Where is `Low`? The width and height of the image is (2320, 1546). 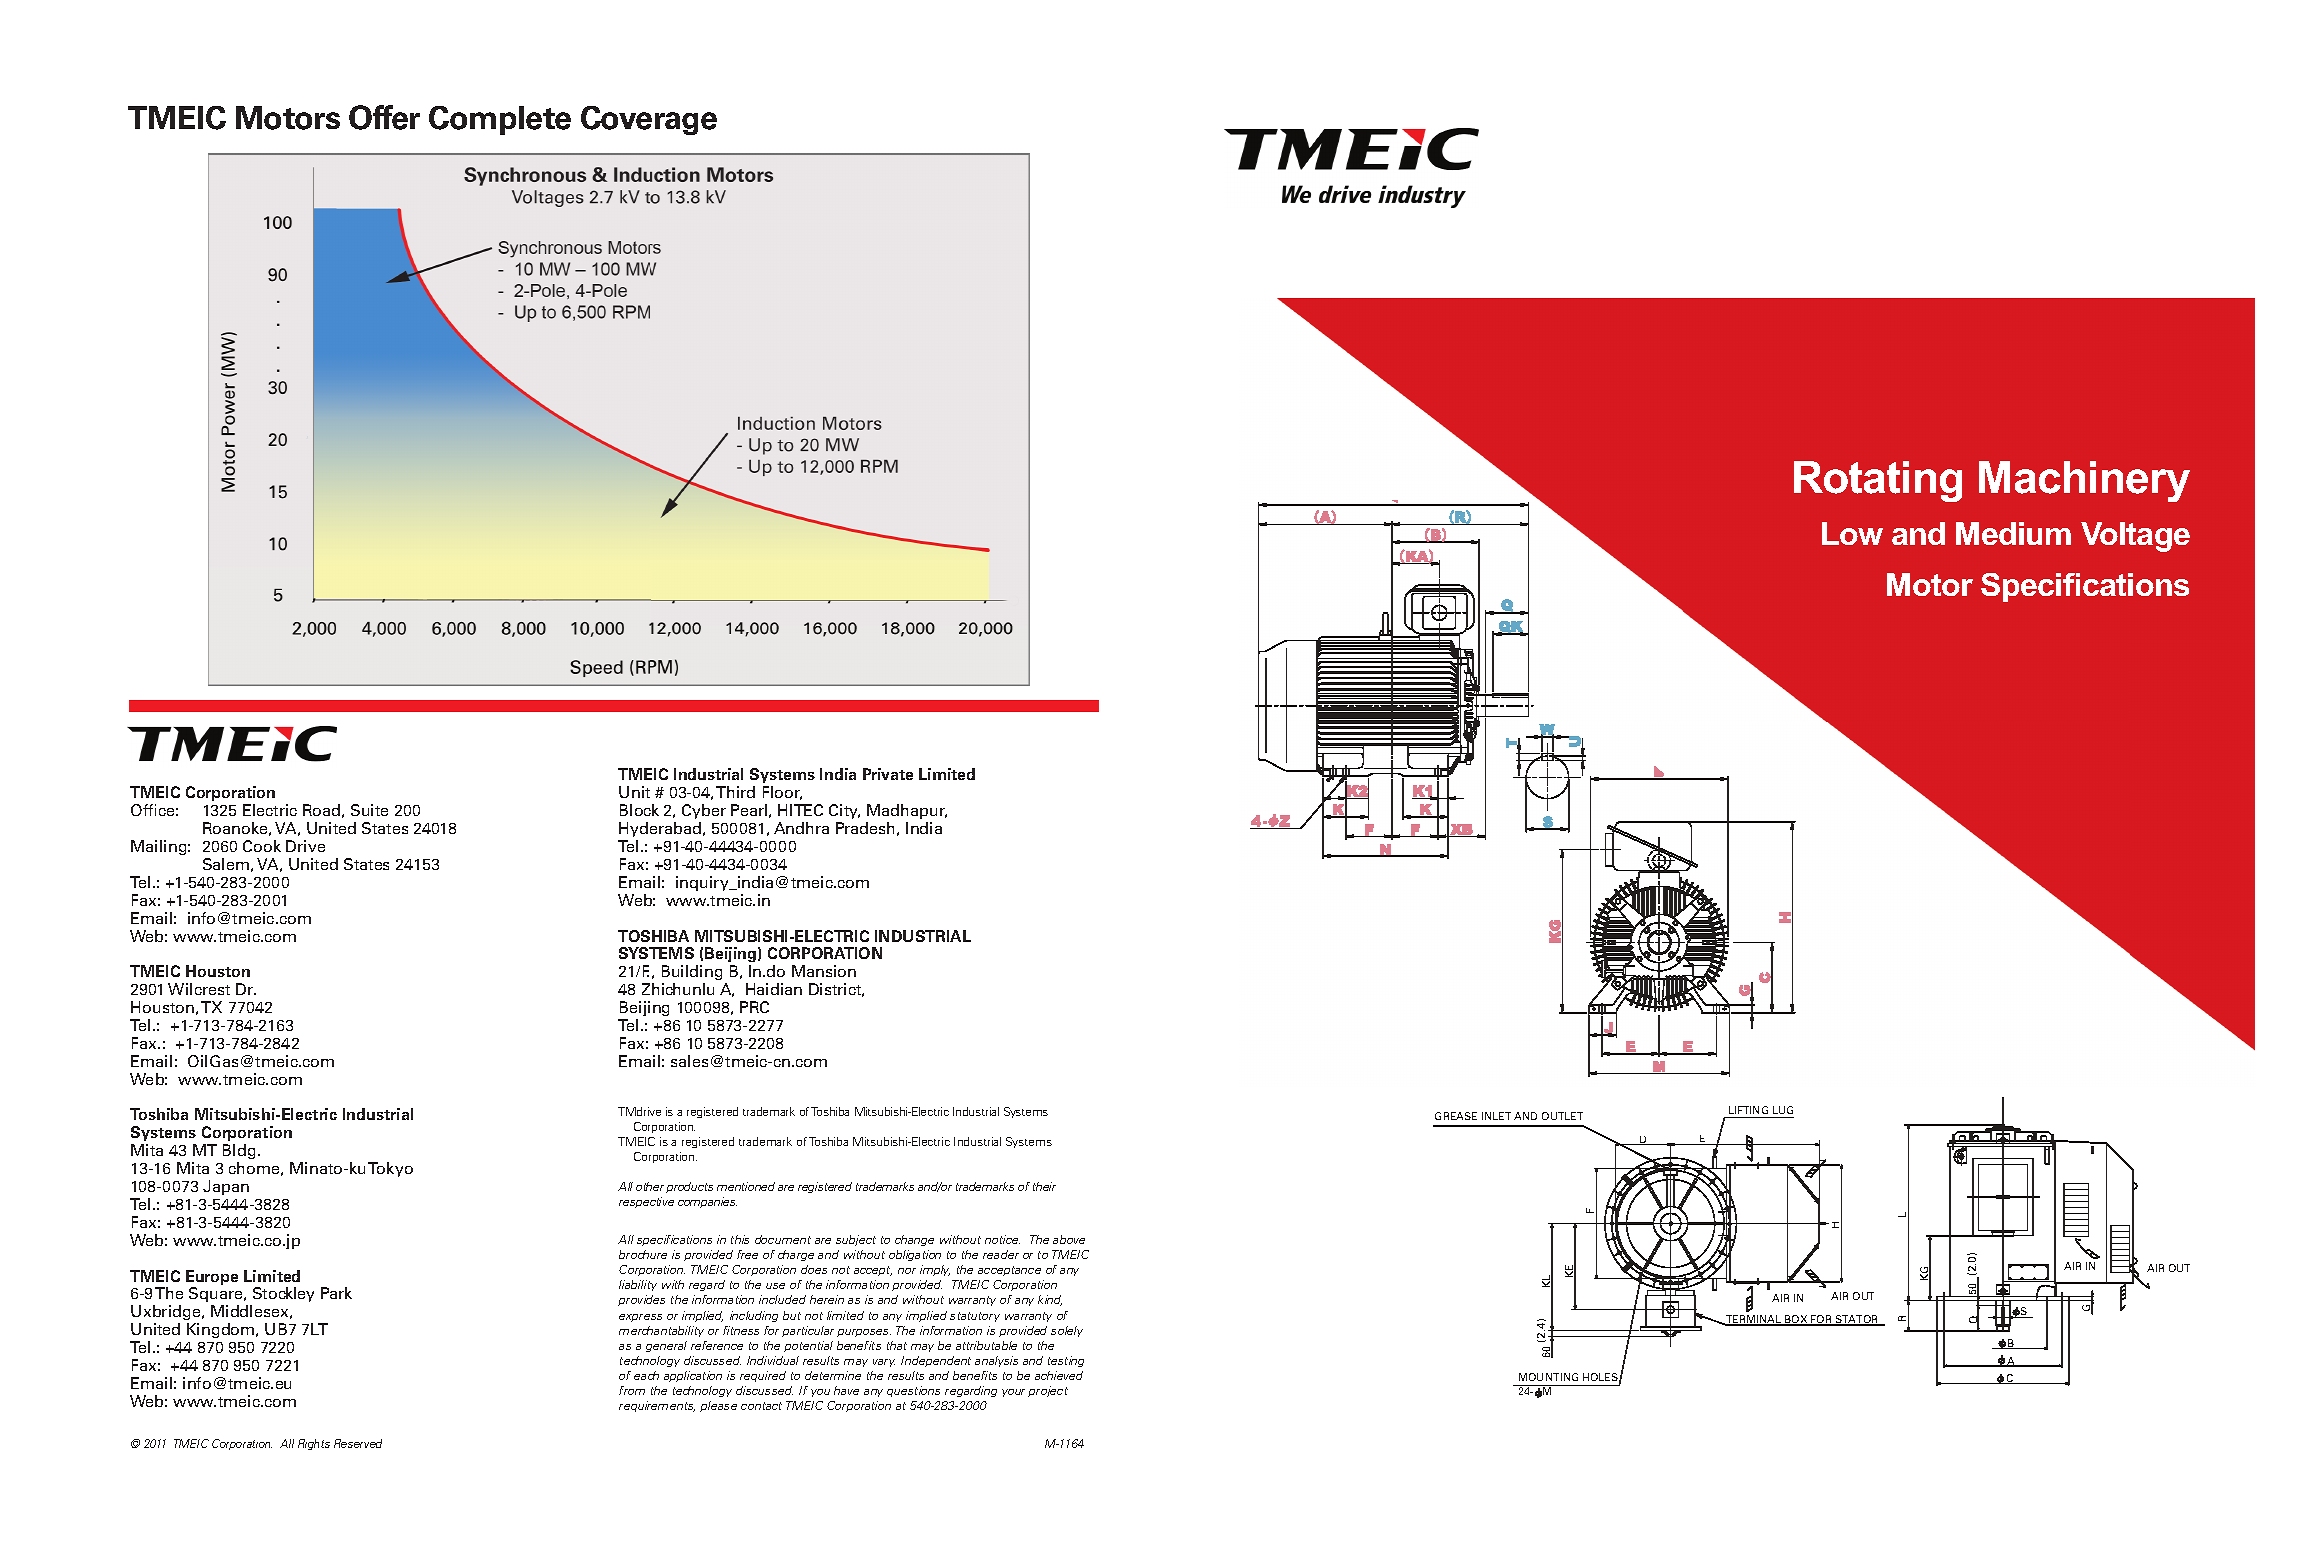 Low is located at coordinates (1852, 533).
